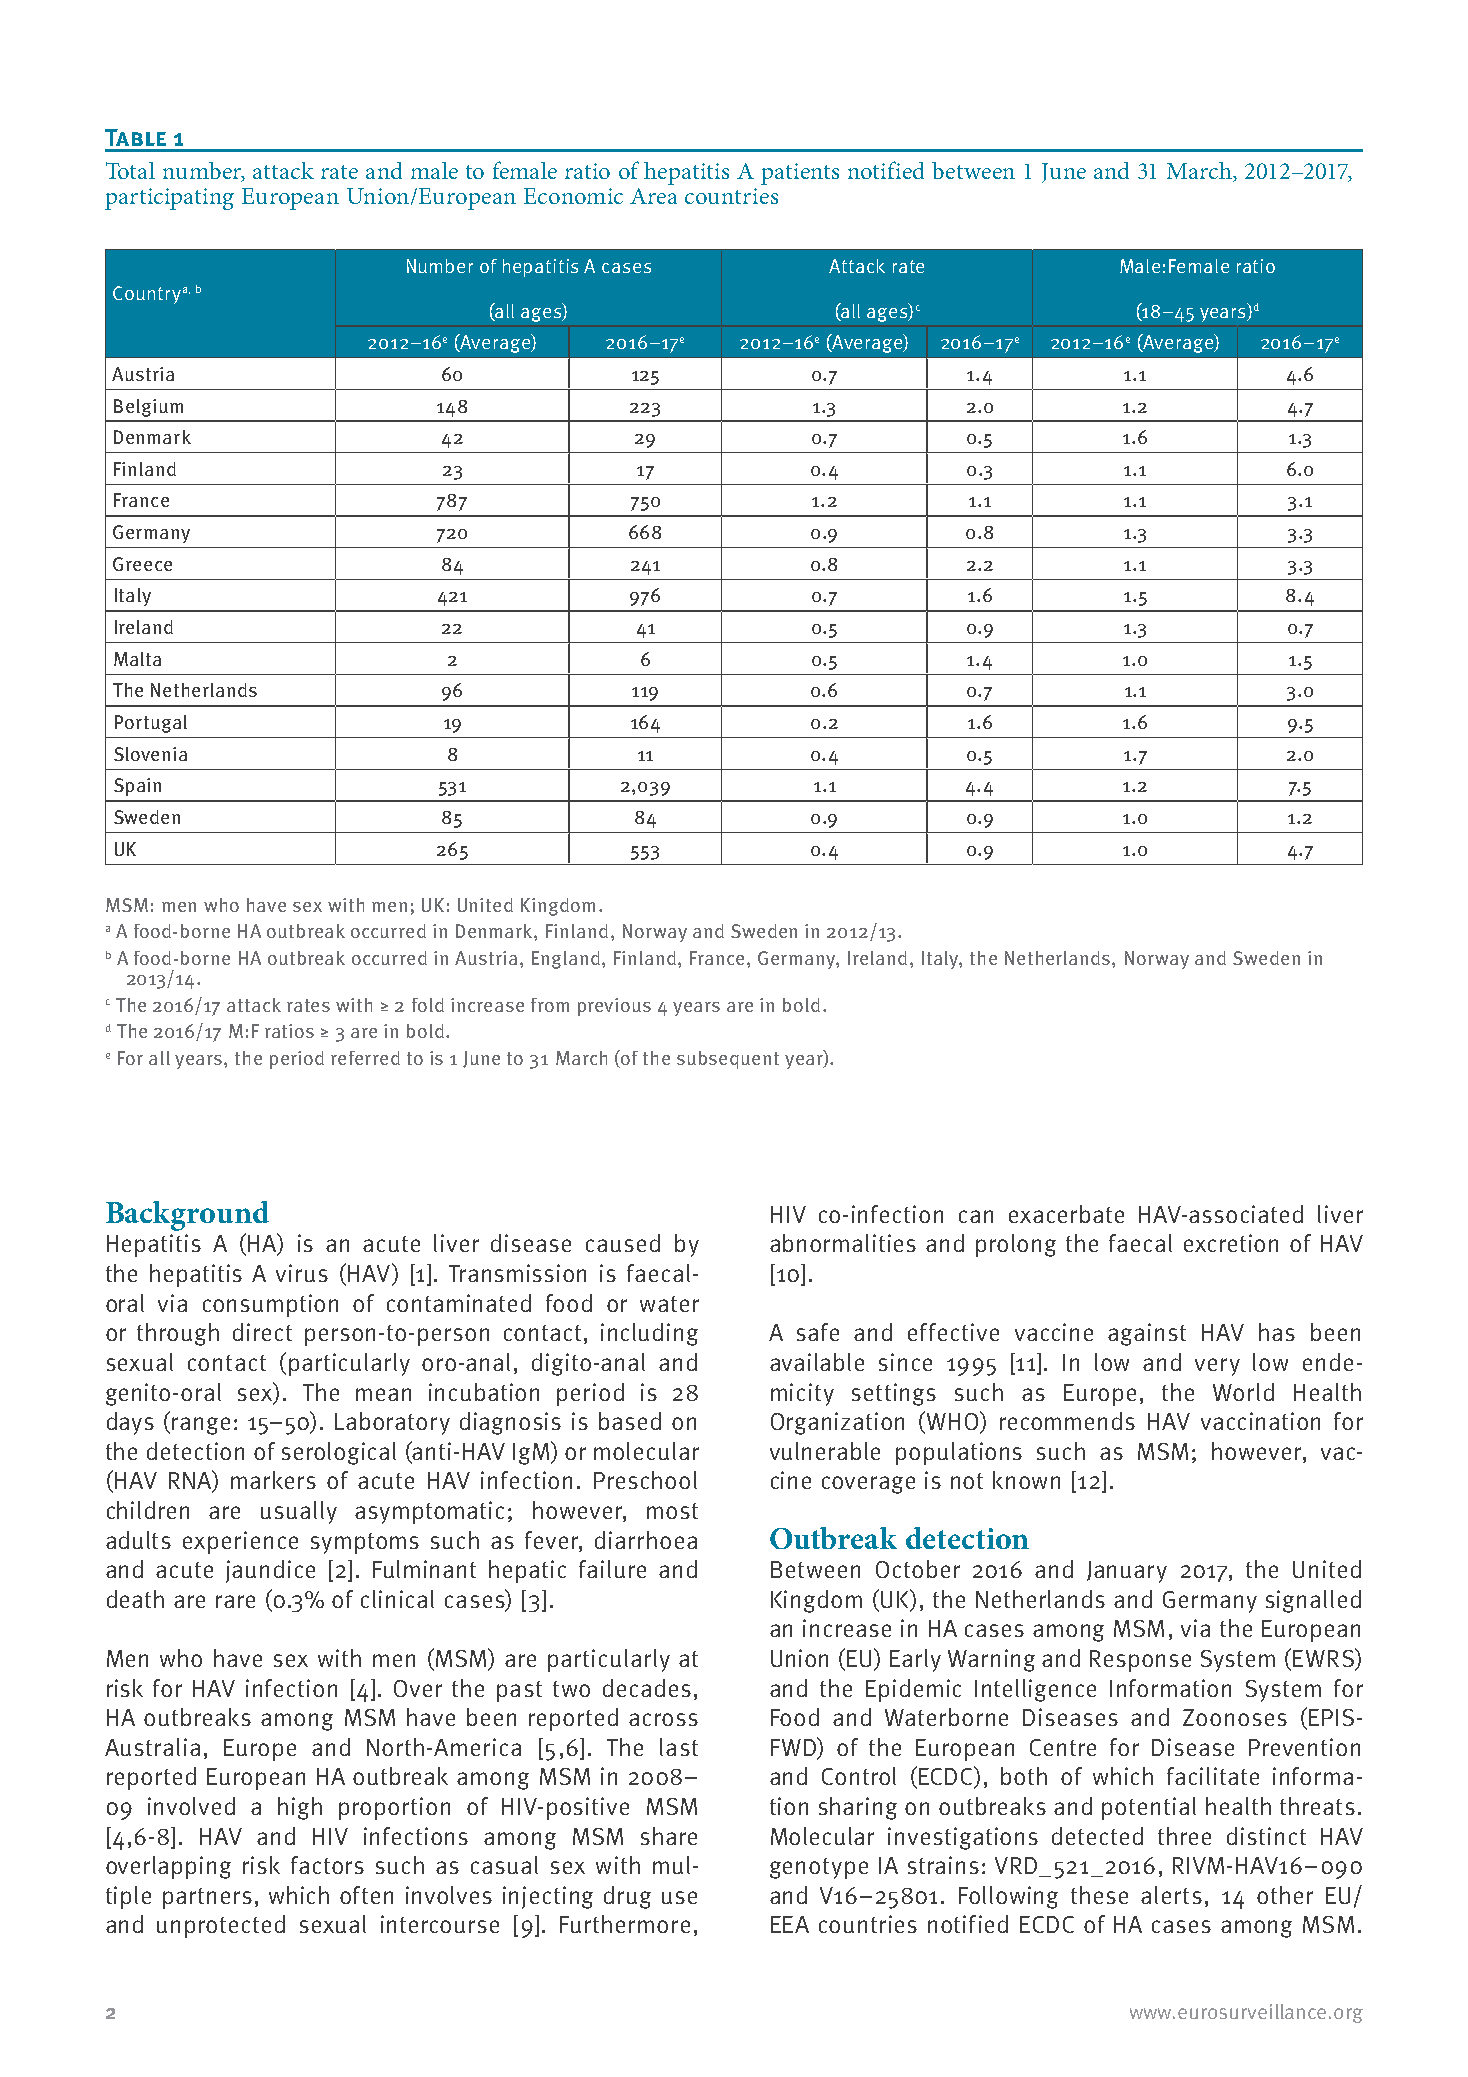 The width and height of the screenshot is (1468, 2077). Describe the element at coordinates (327, 1865) in the screenshot. I see `factors` at that location.
